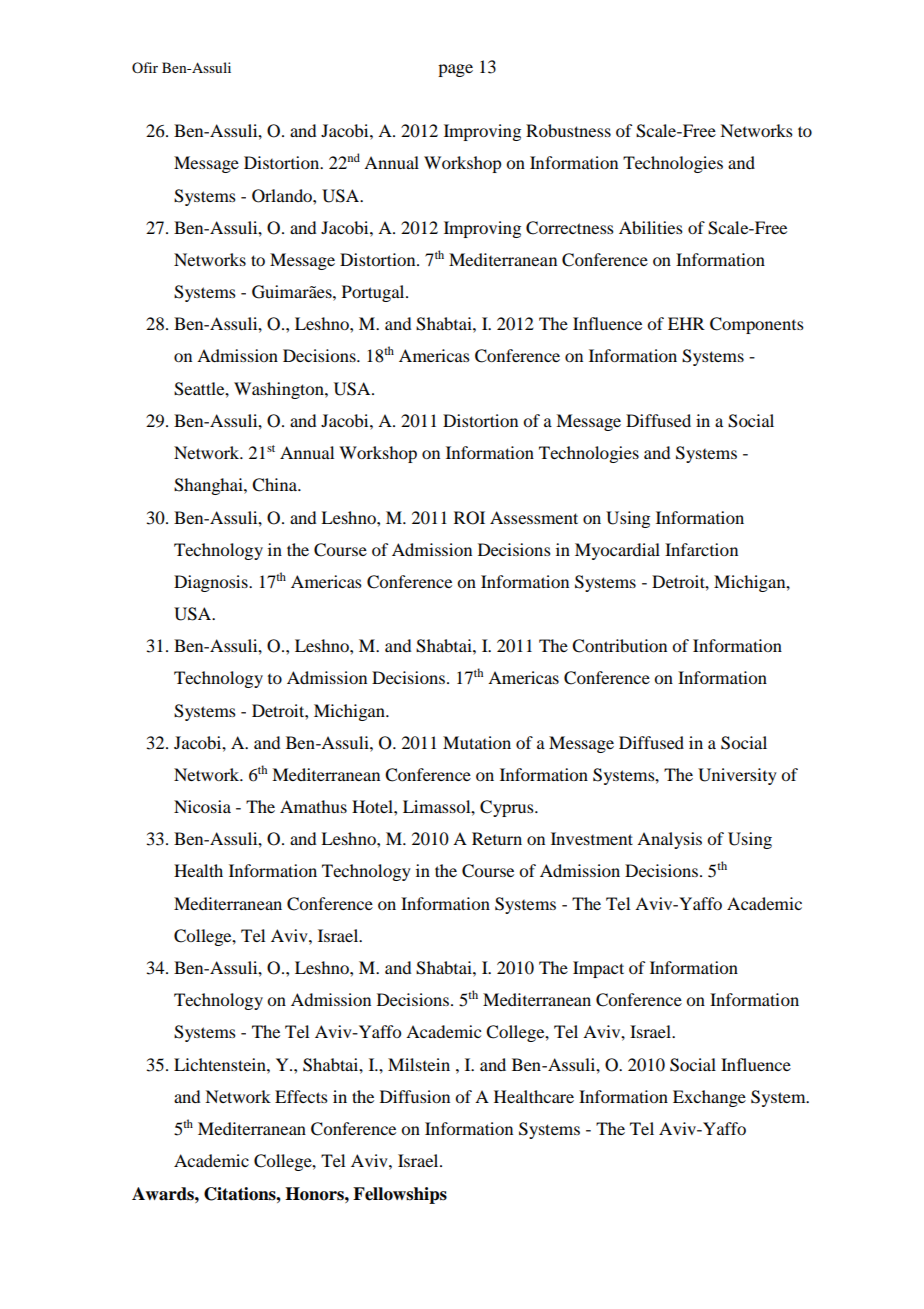 This image has height=1309, width=924. Describe the element at coordinates (651, 227) in the image. I see `Abilities` at that location.
